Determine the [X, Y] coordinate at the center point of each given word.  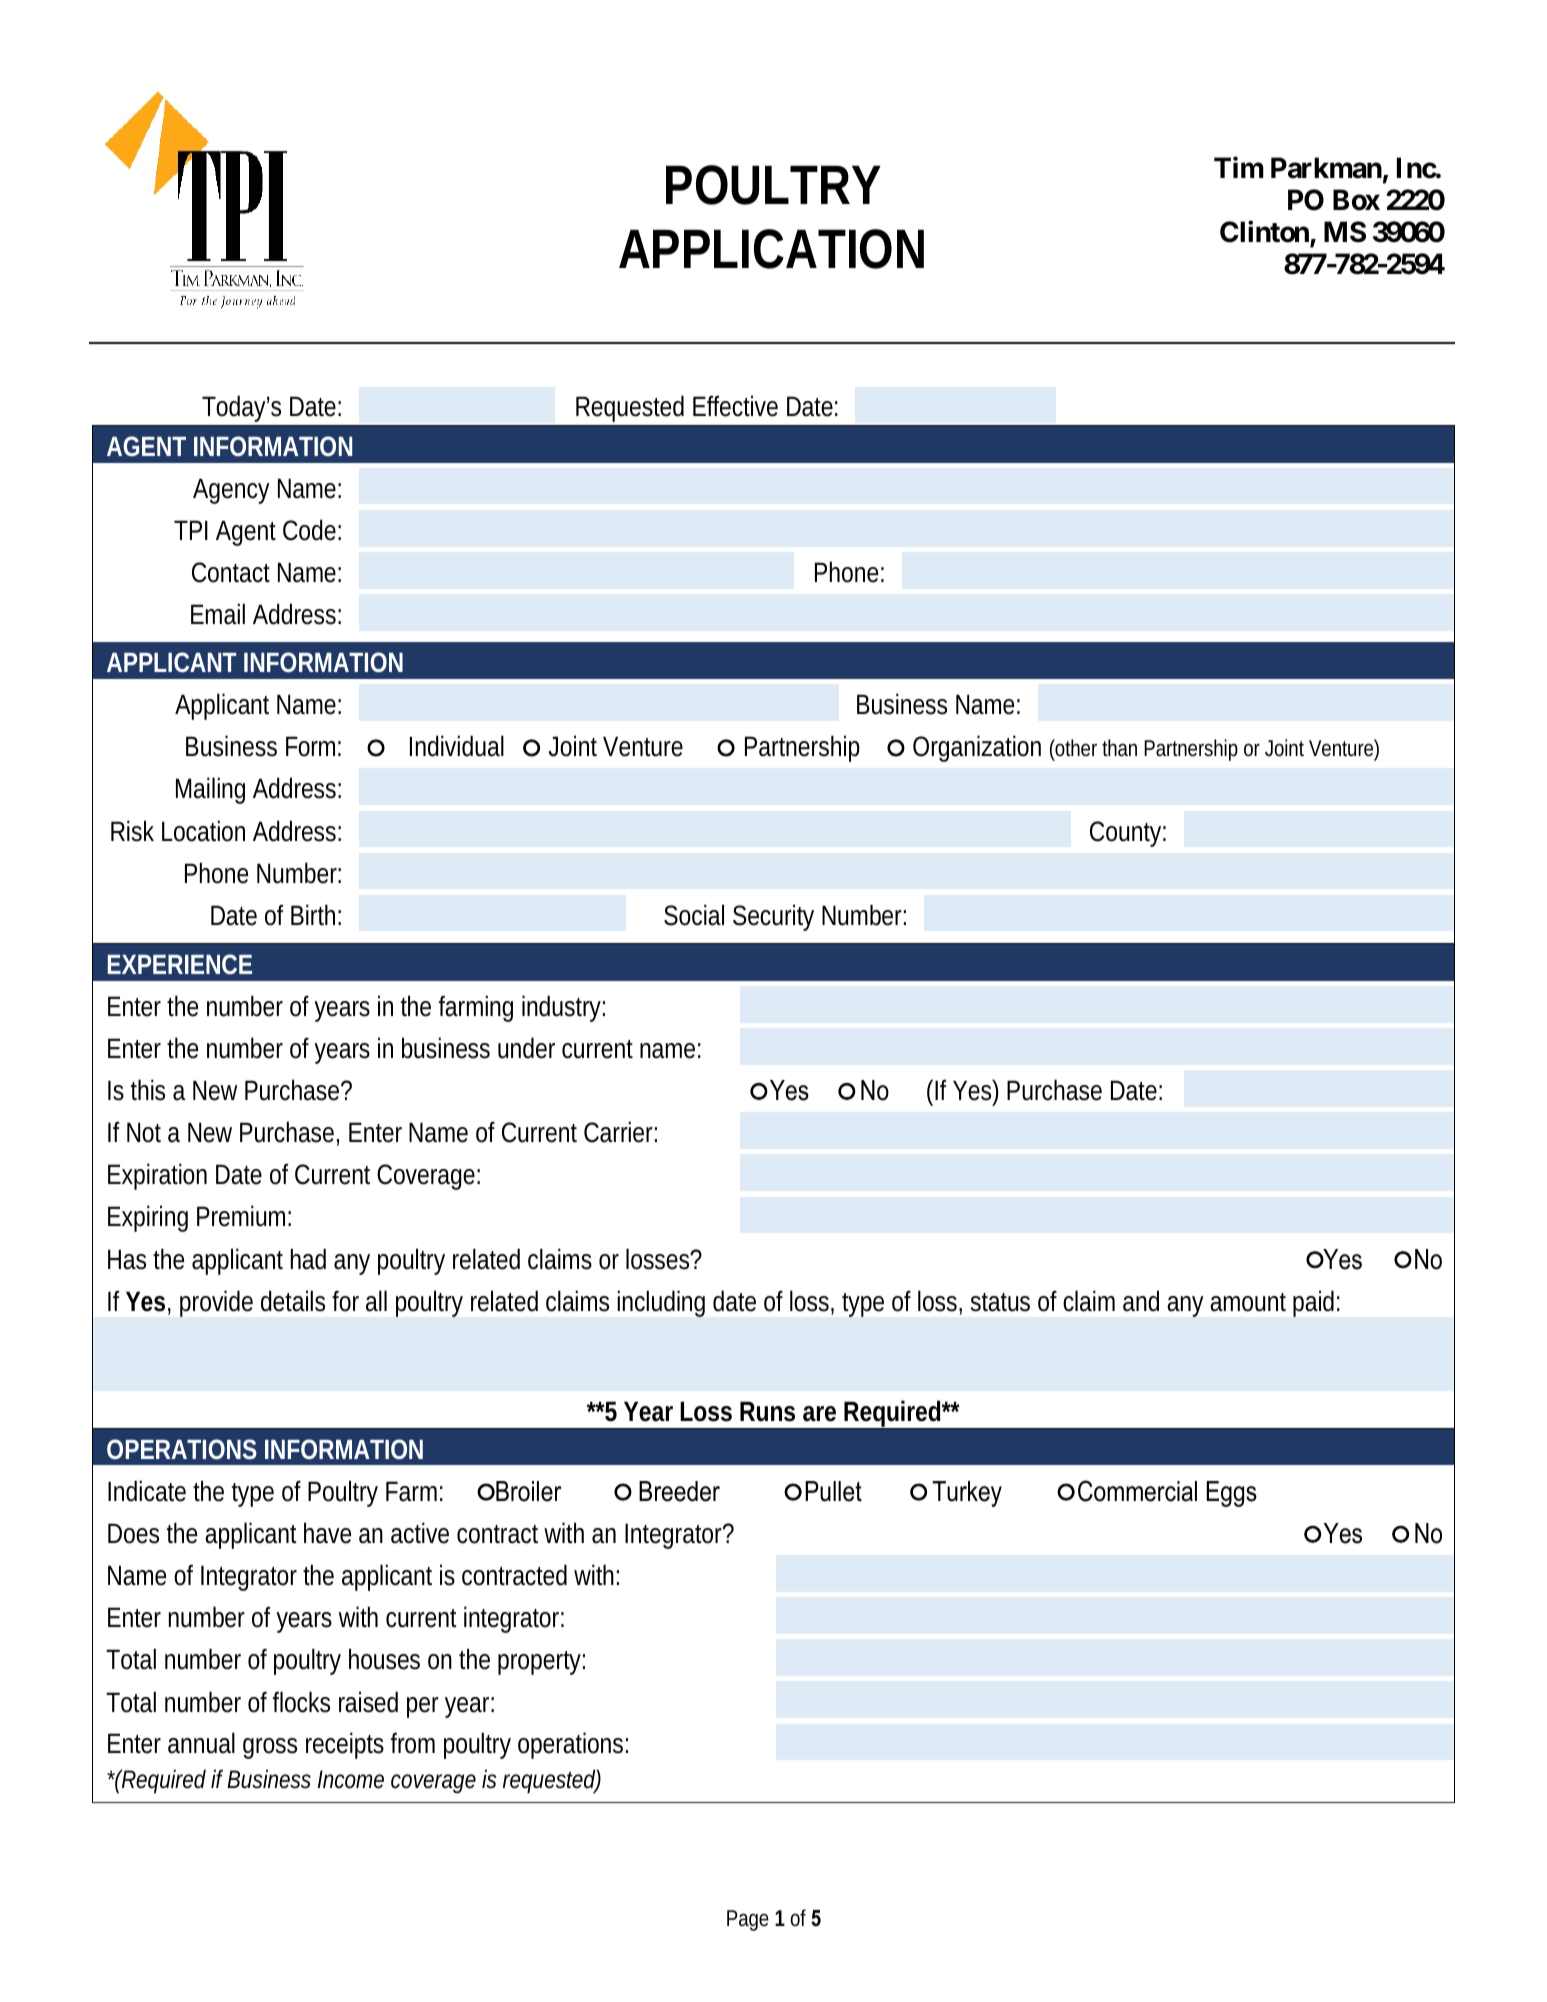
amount [1248, 1302]
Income [351, 1779]
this [148, 1090]
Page [748, 1920]
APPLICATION [771, 249]
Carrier [620, 1132]
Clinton [1265, 233]
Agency [231, 491]
